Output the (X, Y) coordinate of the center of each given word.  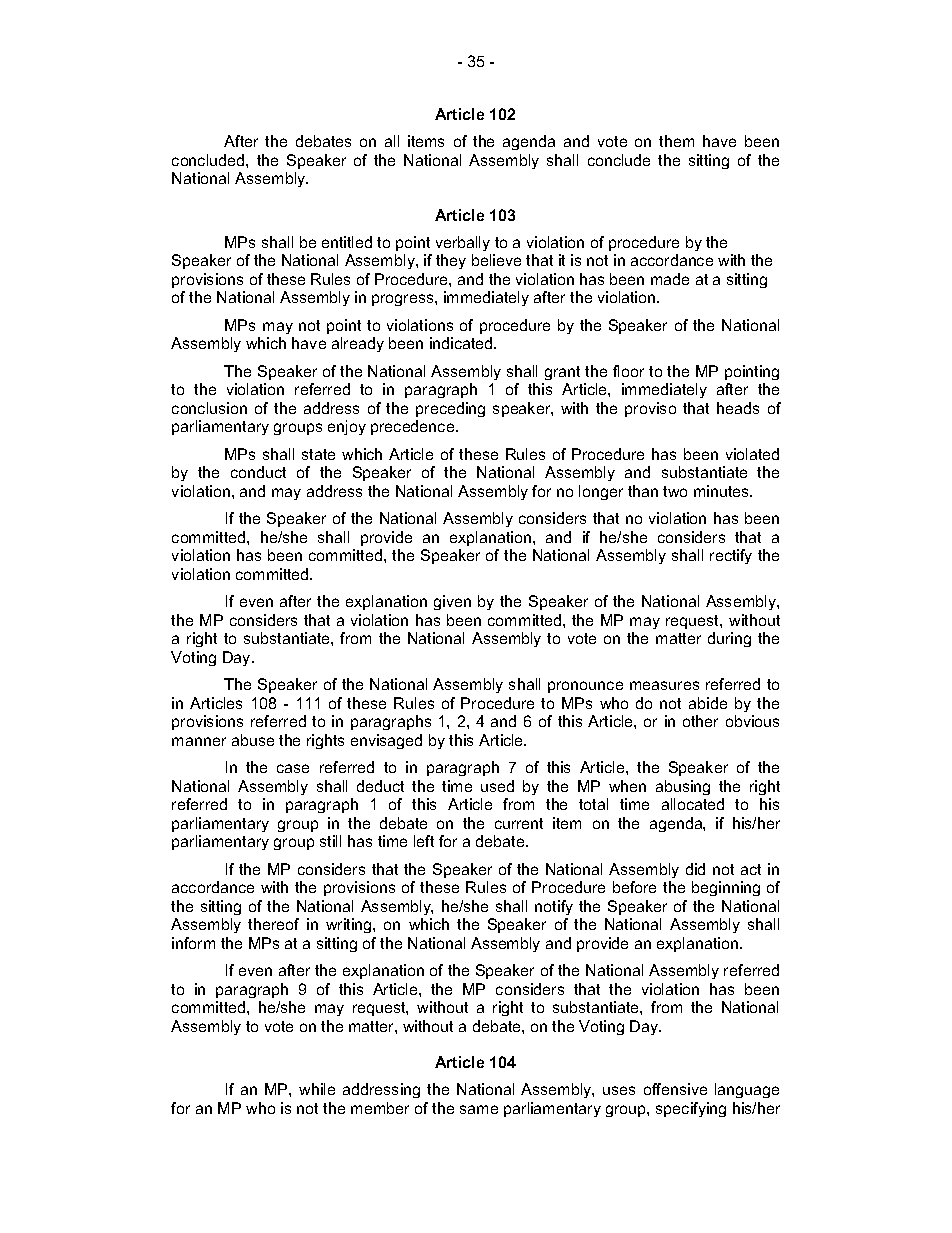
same (479, 1109)
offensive (675, 1089)
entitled (347, 242)
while (317, 1089)
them (676, 141)
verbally (463, 243)
